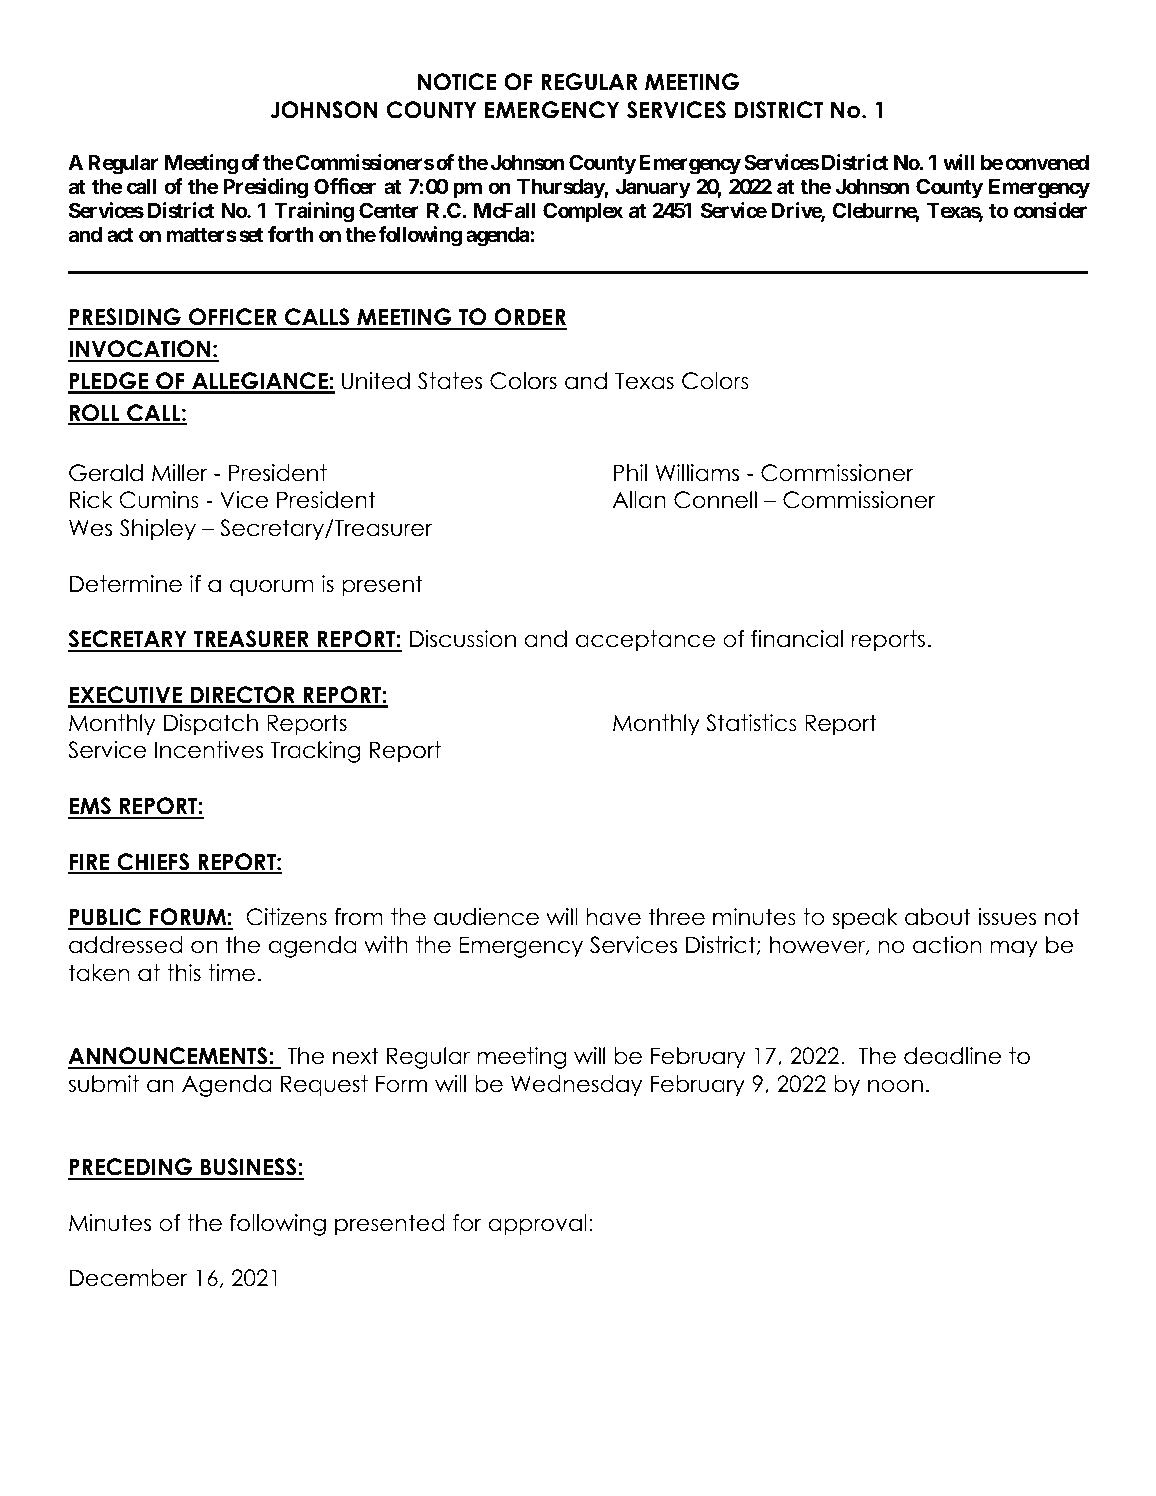  What do you see at coordinates (153, 863) in the screenshot?
I see `CHIEFS` at bounding box center [153, 863].
